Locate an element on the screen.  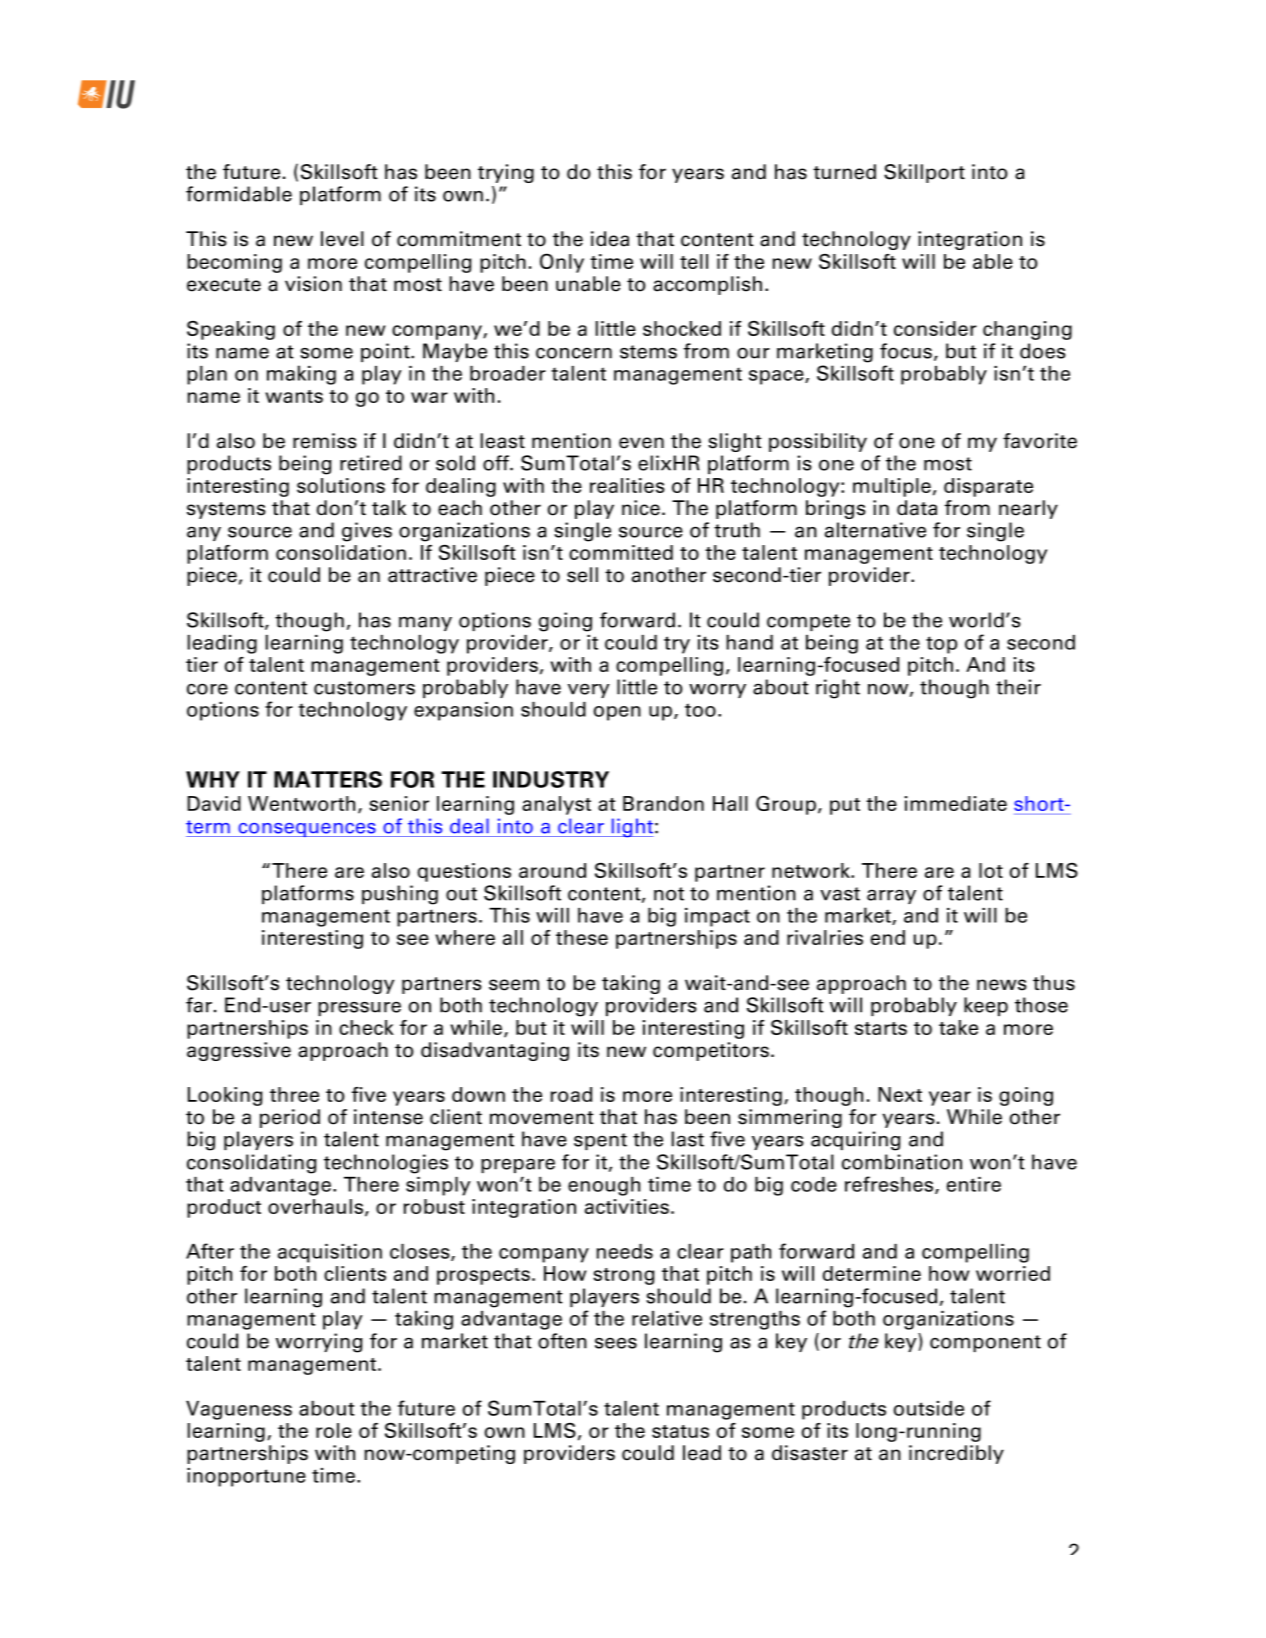
solutions is located at coordinates (341, 485).
